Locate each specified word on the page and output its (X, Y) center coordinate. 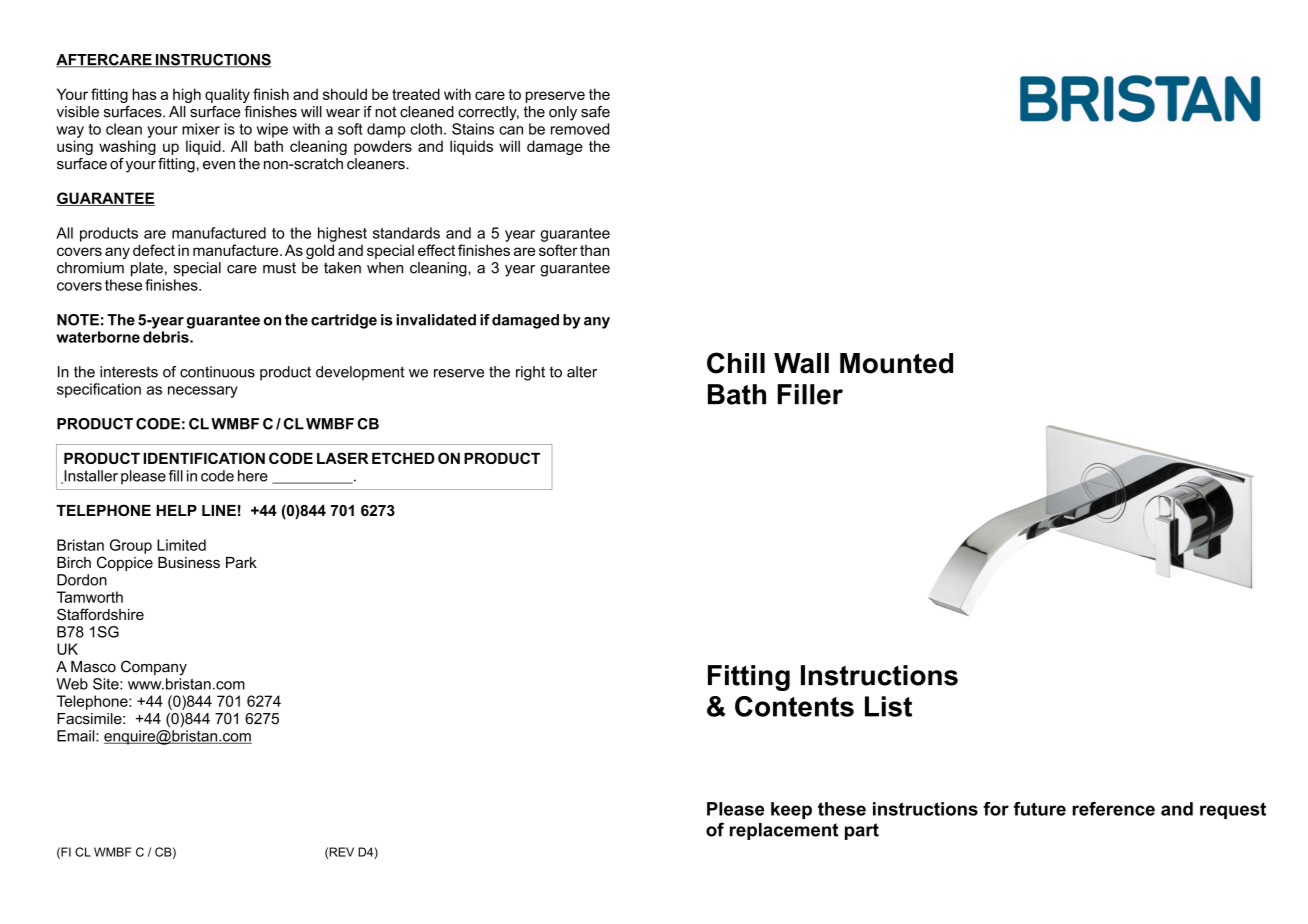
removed (580, 129)
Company (154, 668)
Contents (794, 706)
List (888, 706)
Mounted (896, 363)
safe (595, 112)
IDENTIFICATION (204, 458)
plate (147, 269)
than (595, 250)
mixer (201, 129)
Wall (801, 363)
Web (72, 684)
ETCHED (403, 458)
